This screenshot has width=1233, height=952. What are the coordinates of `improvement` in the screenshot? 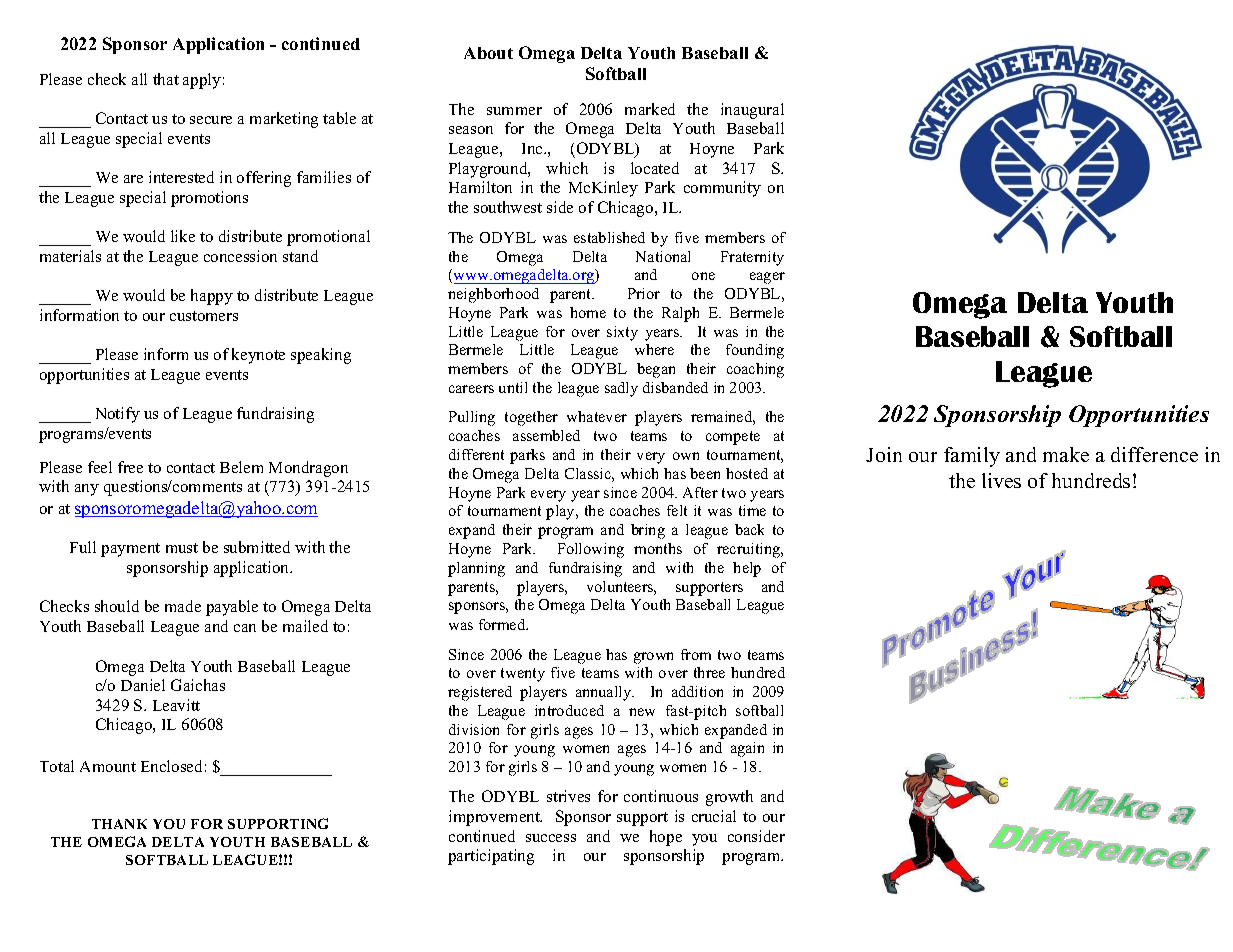 It's located at (495, 818).
